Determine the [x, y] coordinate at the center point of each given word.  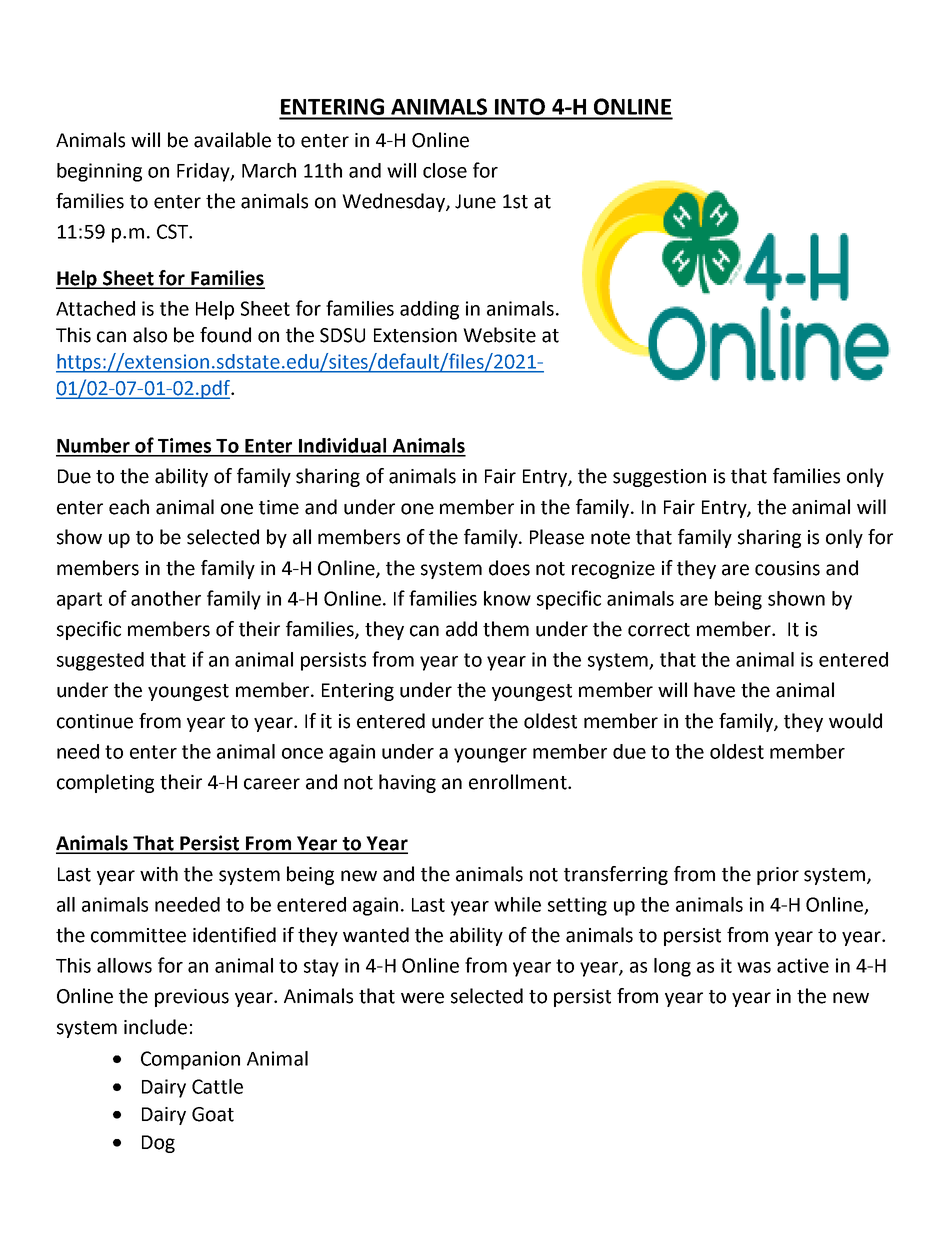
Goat [213, 1114]
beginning [99, 172]
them [506, 629]
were [422, 998]
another [166, 598]
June [475, 201]
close [445, 170]
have [714, 690]
